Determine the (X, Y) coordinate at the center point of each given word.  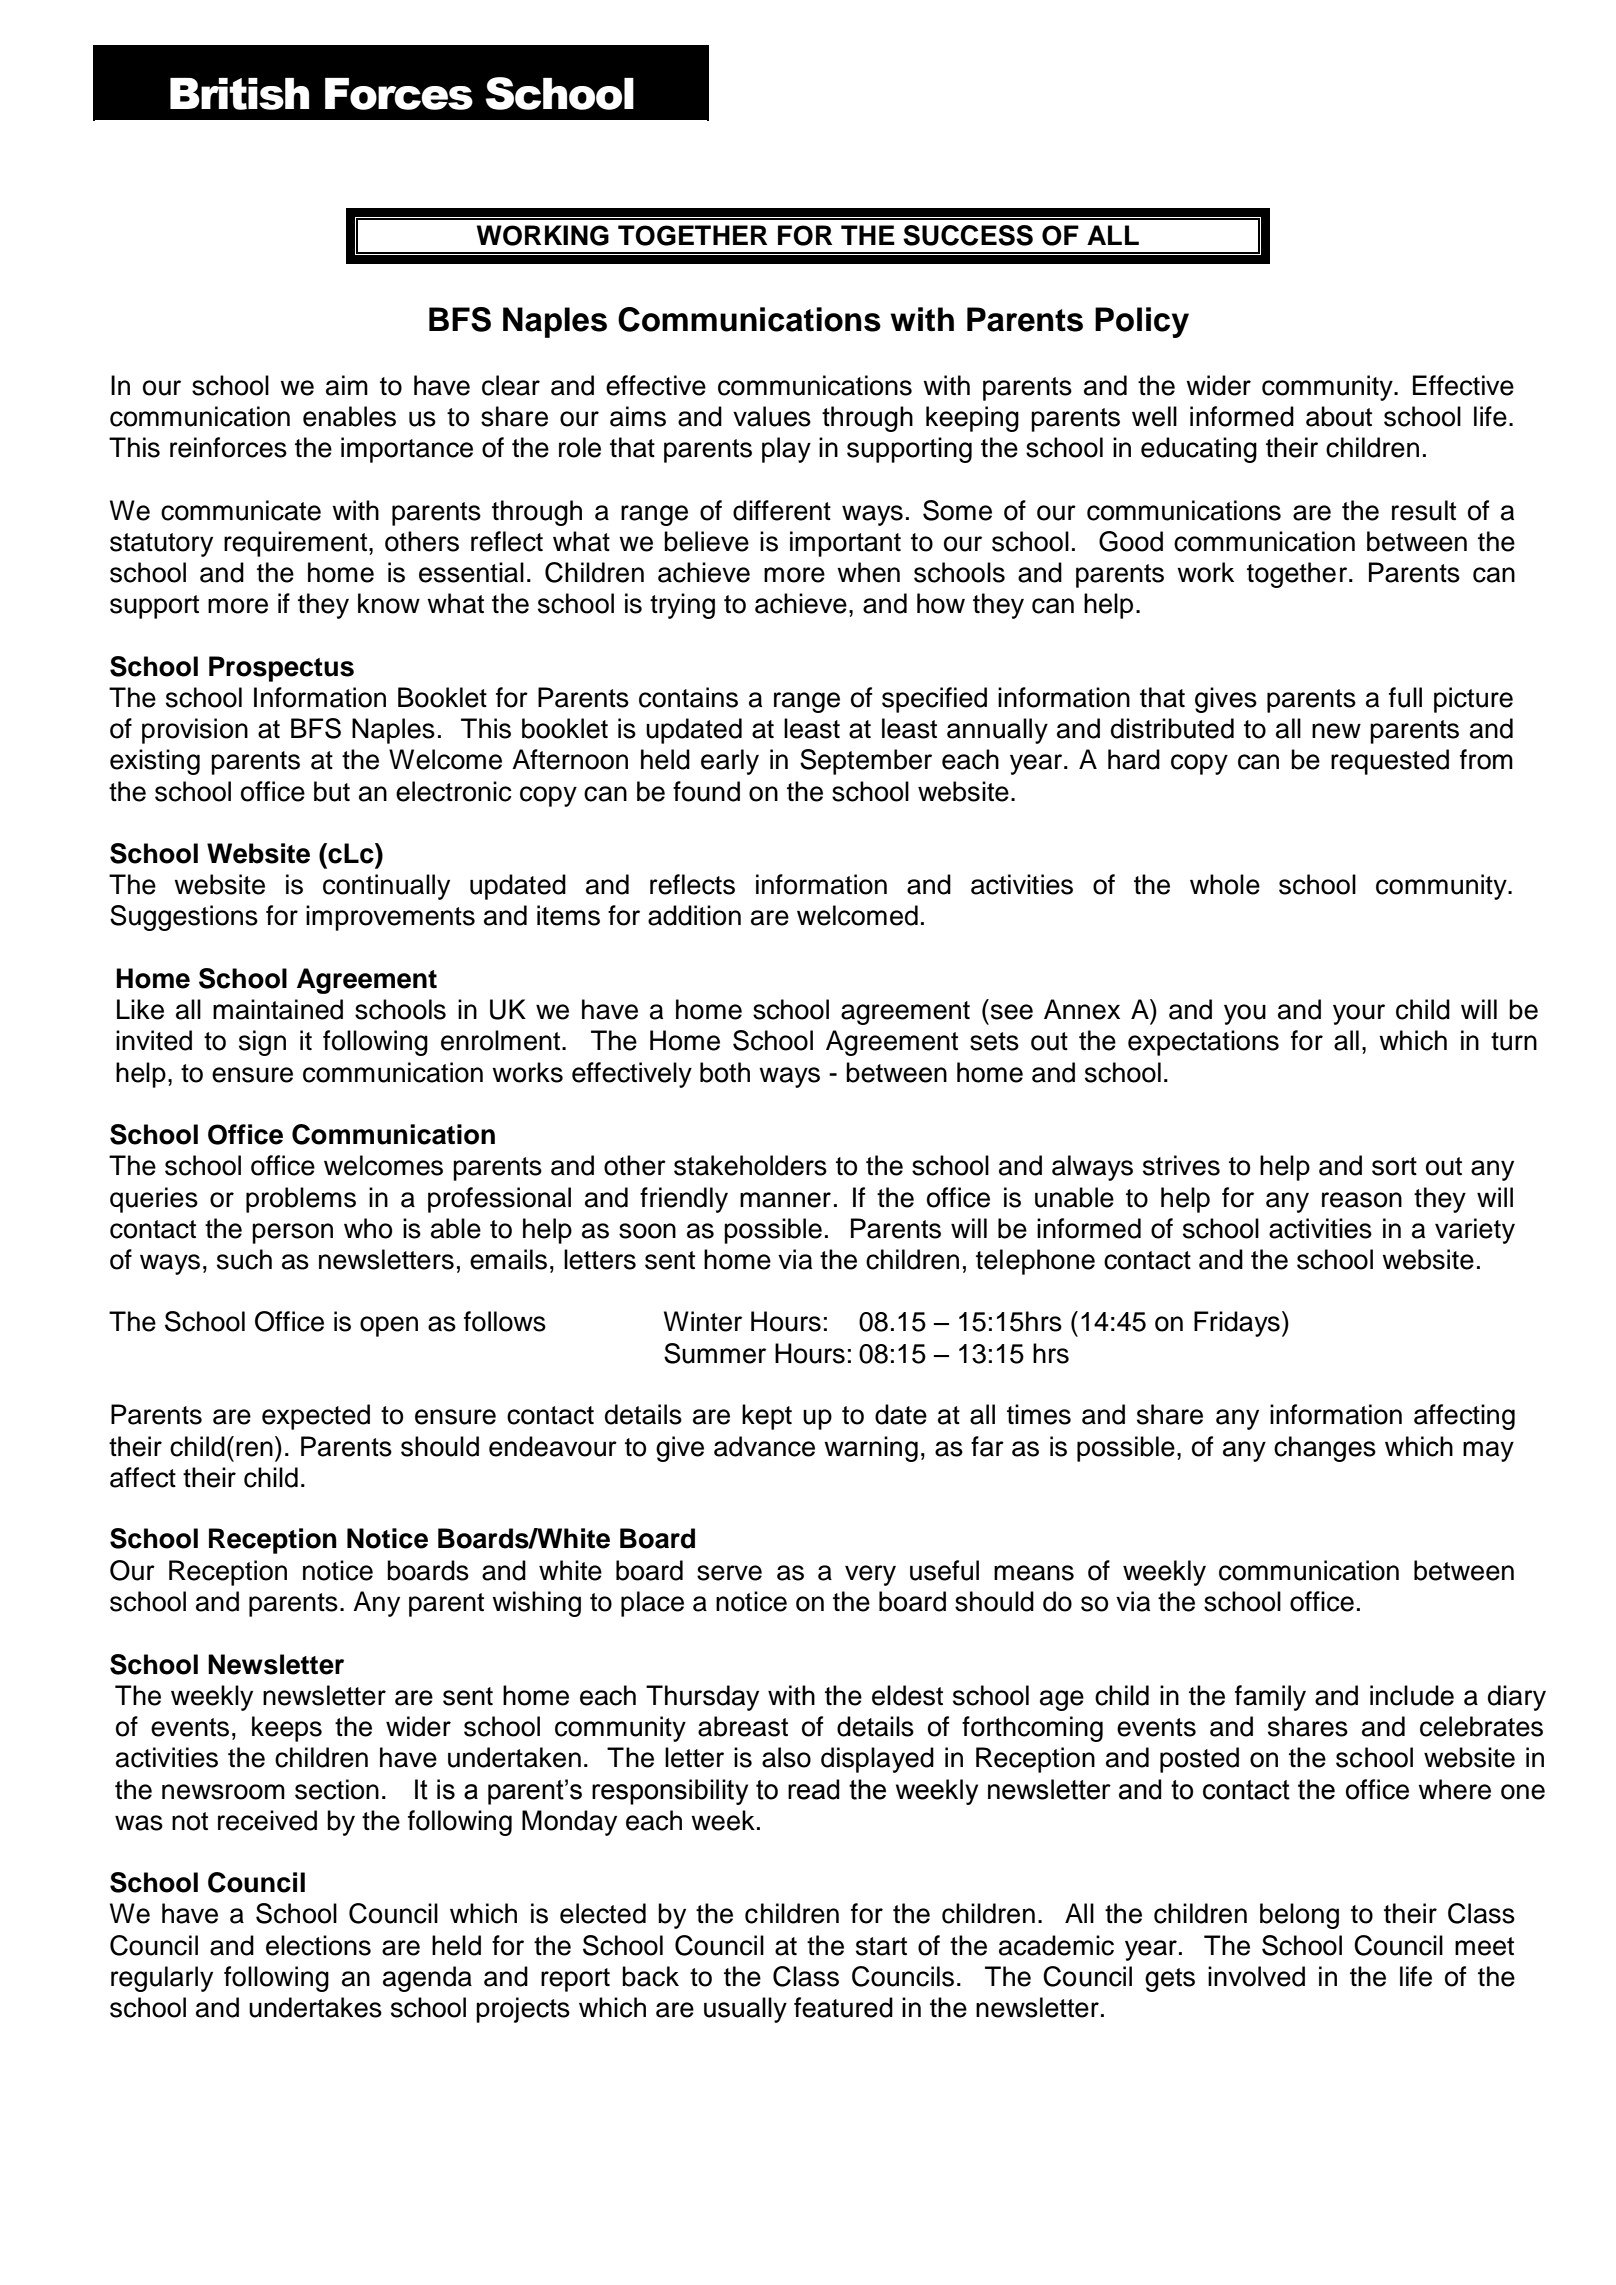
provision (195, 731)
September (866, 762)
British (239, 94)
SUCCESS (968, 235)
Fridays (1237, 1324)
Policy (1142, 322)
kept (767, 1417)
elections (318, 1945)
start (881, 1946)
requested (1390, 762)
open (389, 1326)
